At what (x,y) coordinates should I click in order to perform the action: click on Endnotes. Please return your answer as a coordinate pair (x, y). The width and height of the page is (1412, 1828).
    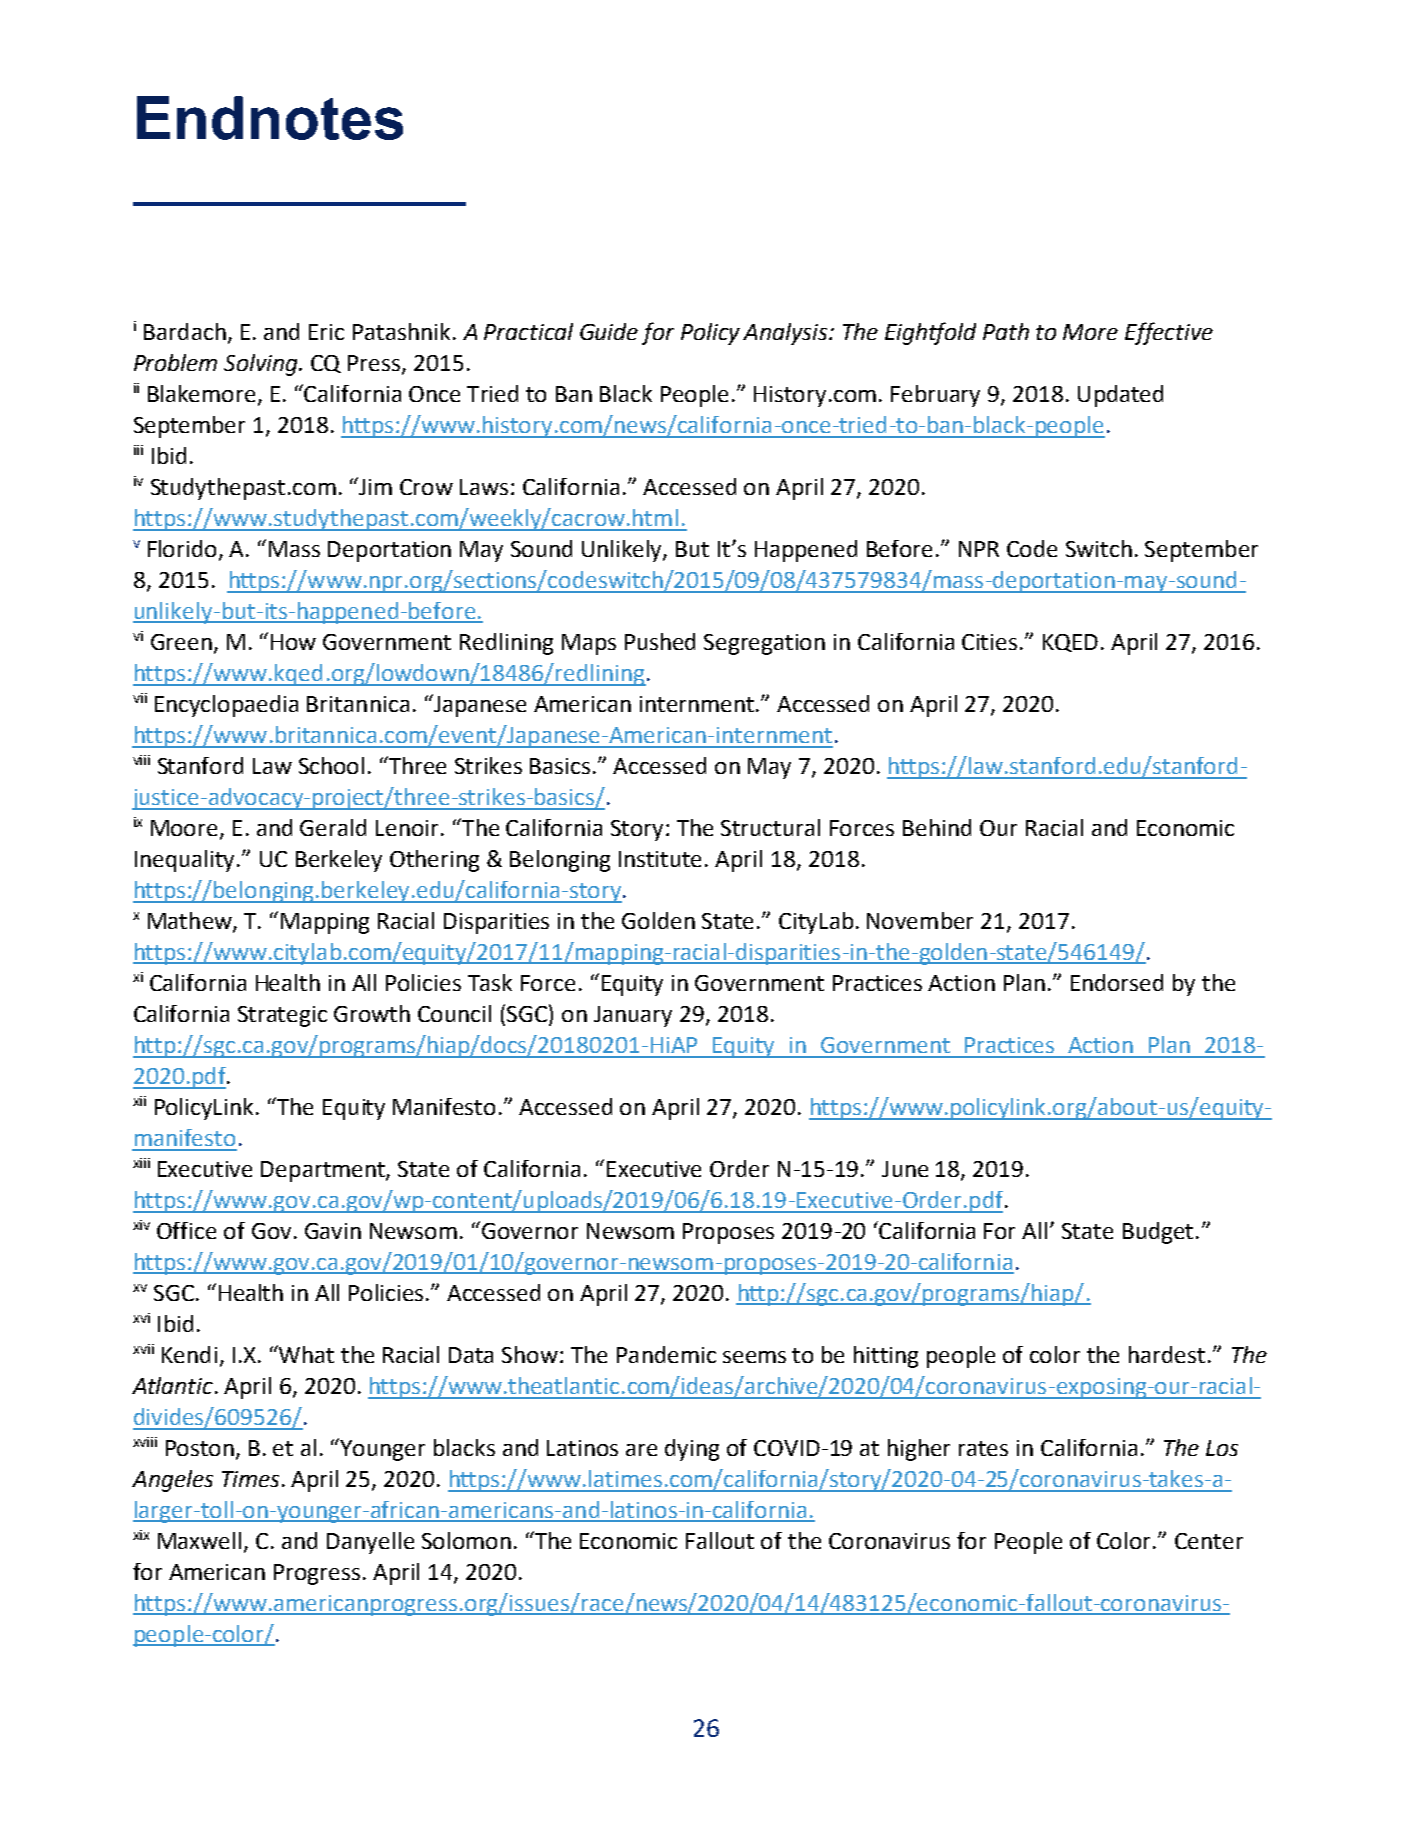
    Looking at the image, I should click on (270, 118).
